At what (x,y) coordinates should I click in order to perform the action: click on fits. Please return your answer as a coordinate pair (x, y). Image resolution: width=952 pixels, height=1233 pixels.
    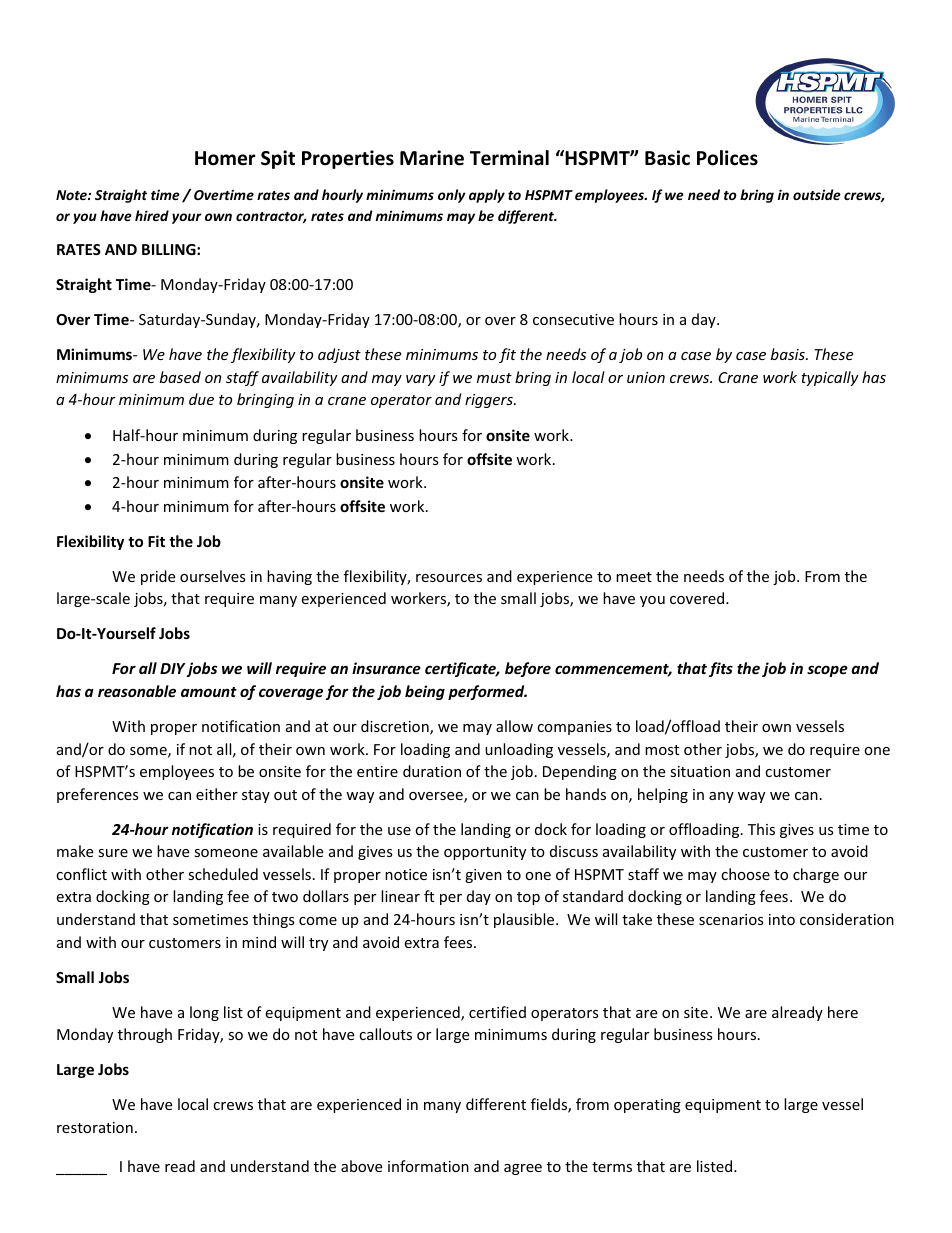
    Looking at the image, I should click on (721, 669).
